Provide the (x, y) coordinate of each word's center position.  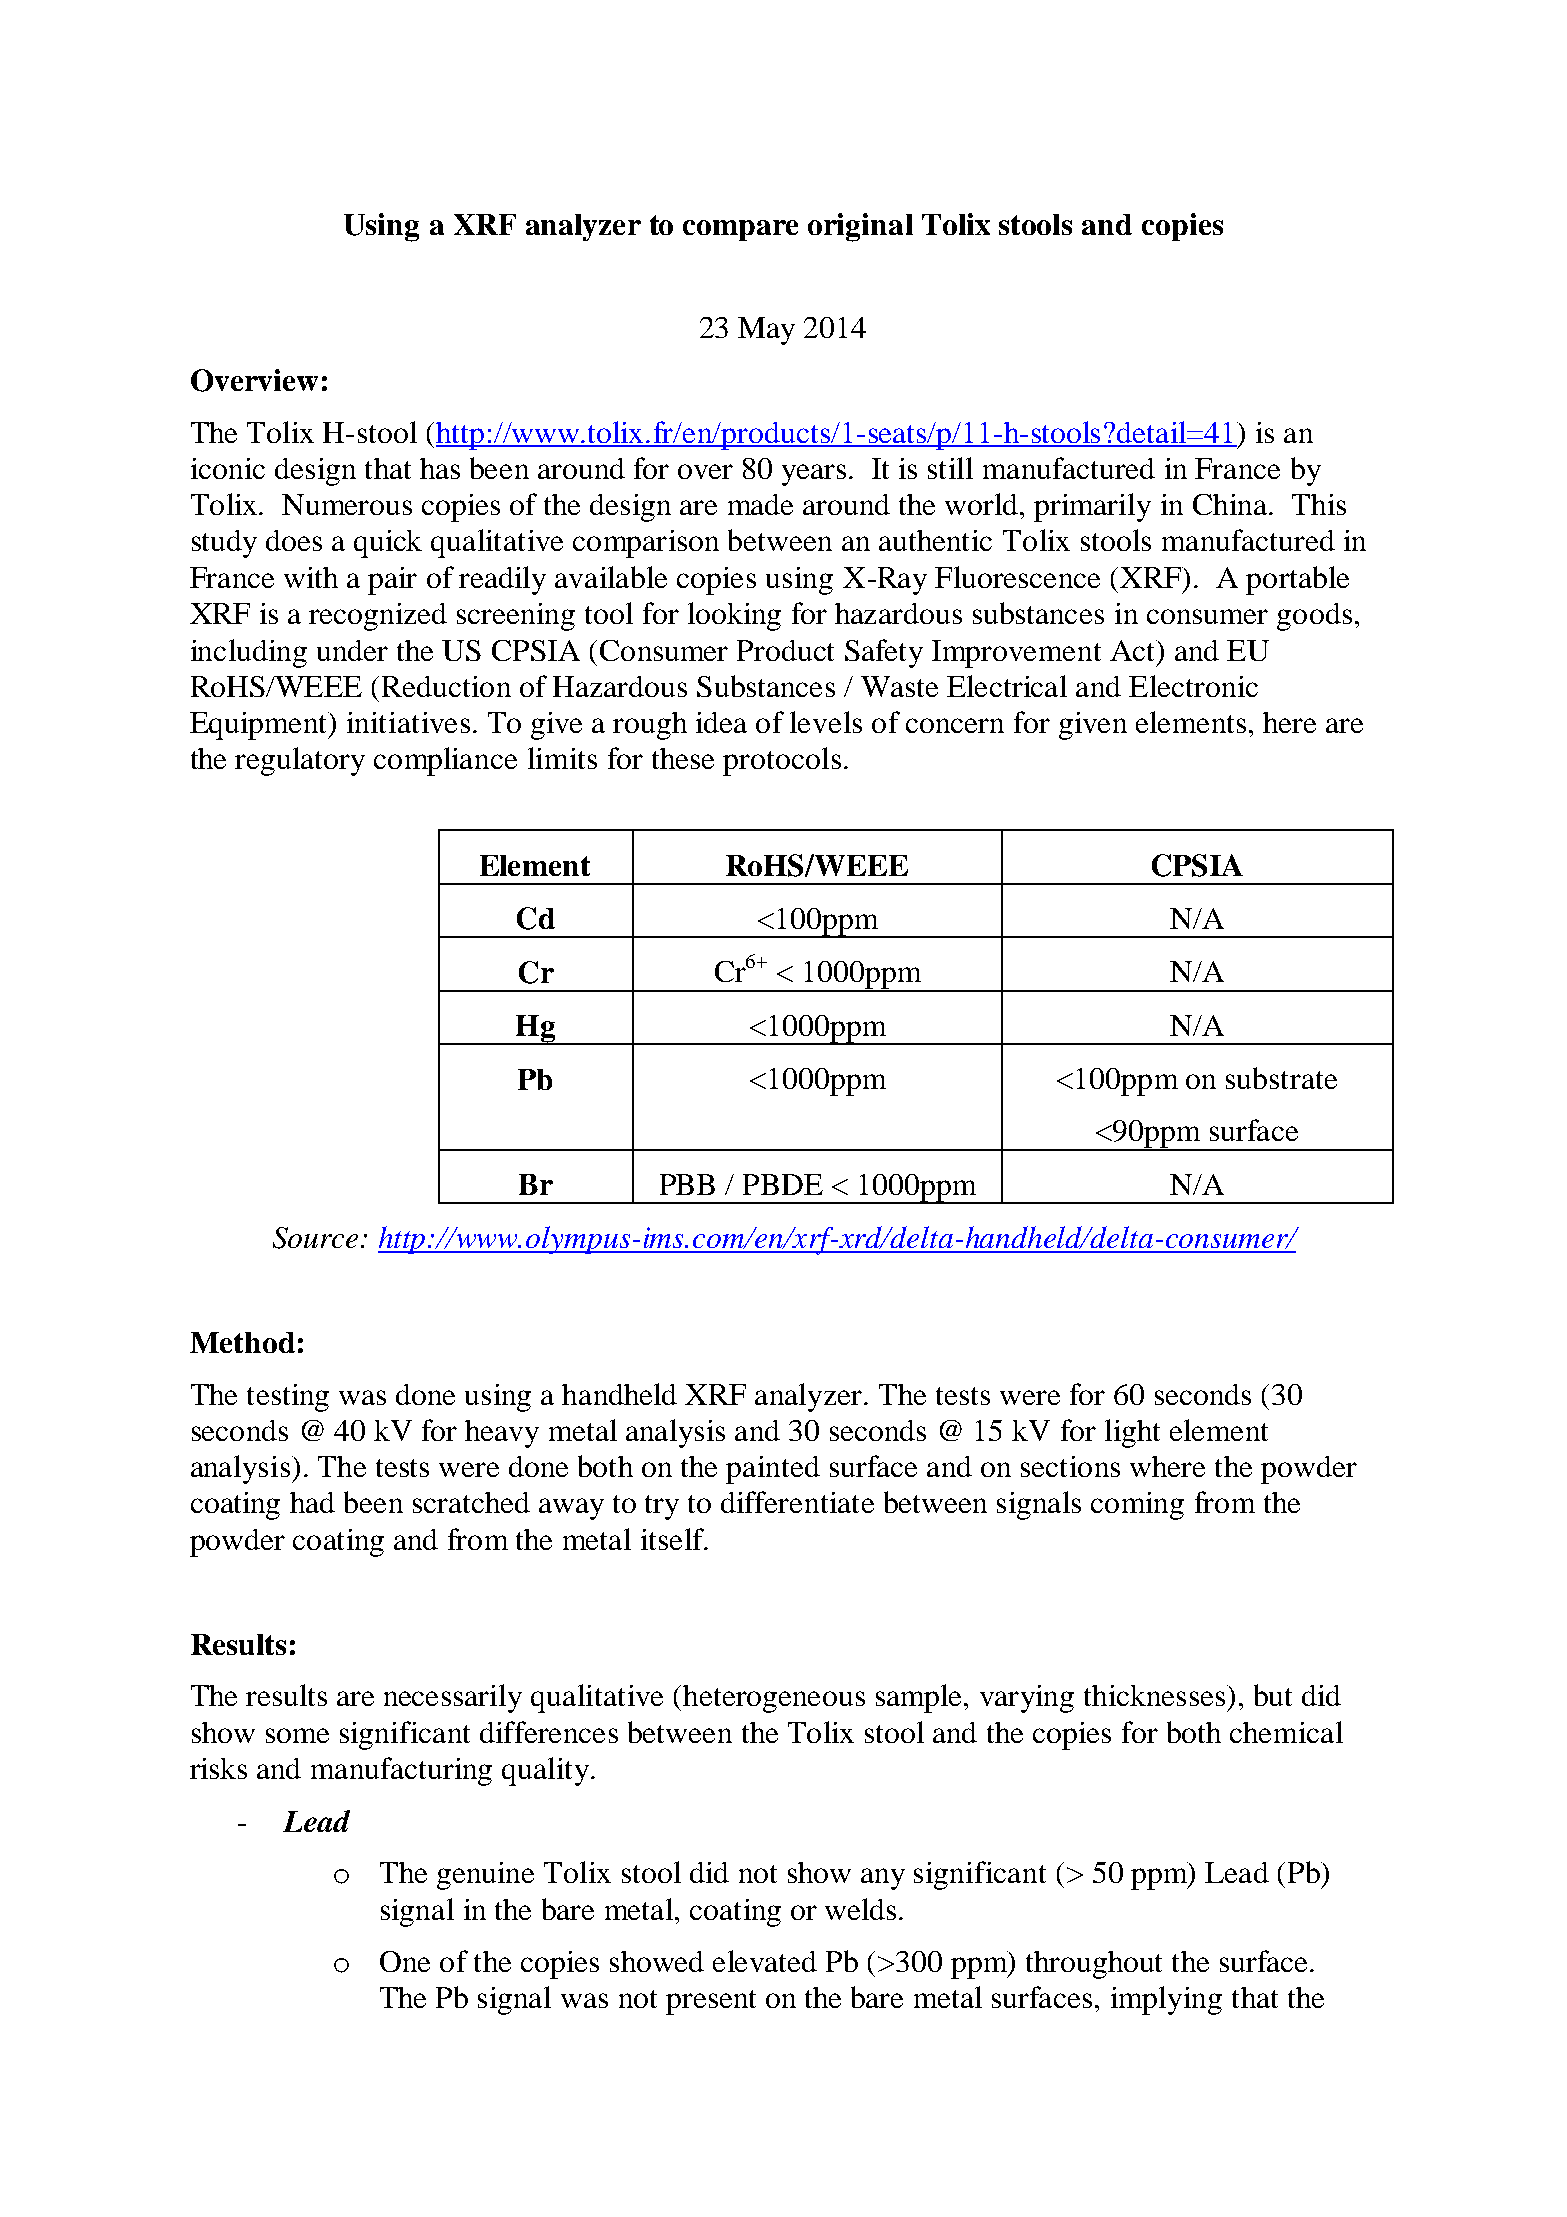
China (1231, 504)
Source (315, 1238)
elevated (765, 1961)
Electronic (1193, 686)
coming (1137, 1506)
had (312, 1502)
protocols (782, 761)
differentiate (797, 1502)
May (766, 331)
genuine (485, 1876)
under (352, 650)
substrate (1281, 1078)
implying (1166, 2000)
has (440, 468)
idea (721, 722)
